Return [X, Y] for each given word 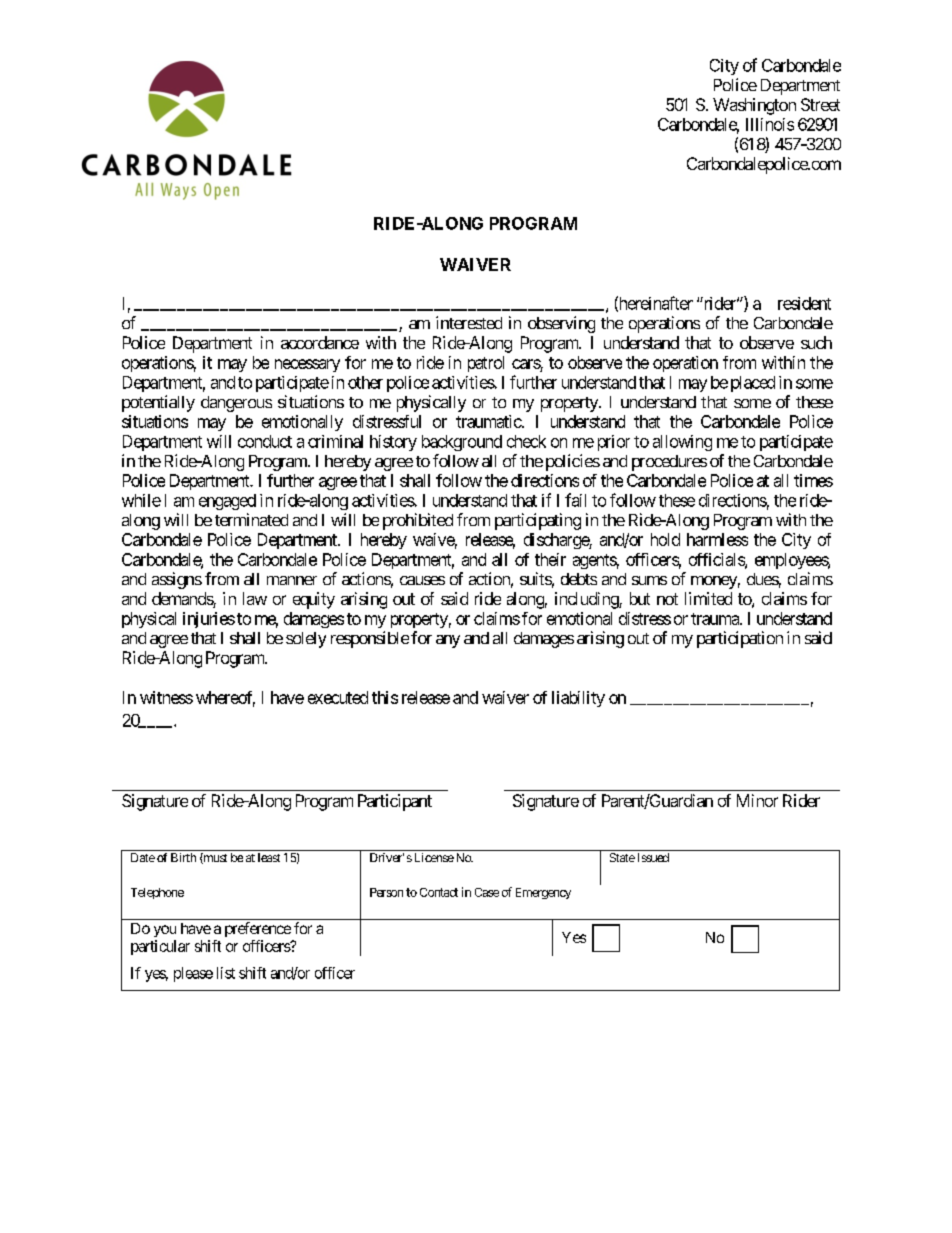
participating [538, 521]
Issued [653, 857]
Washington [754, 106]
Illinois [770, 124]
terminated [251, 519]
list [226, 973]
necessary [307, 365]
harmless [717, 539]
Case [487, 892]
